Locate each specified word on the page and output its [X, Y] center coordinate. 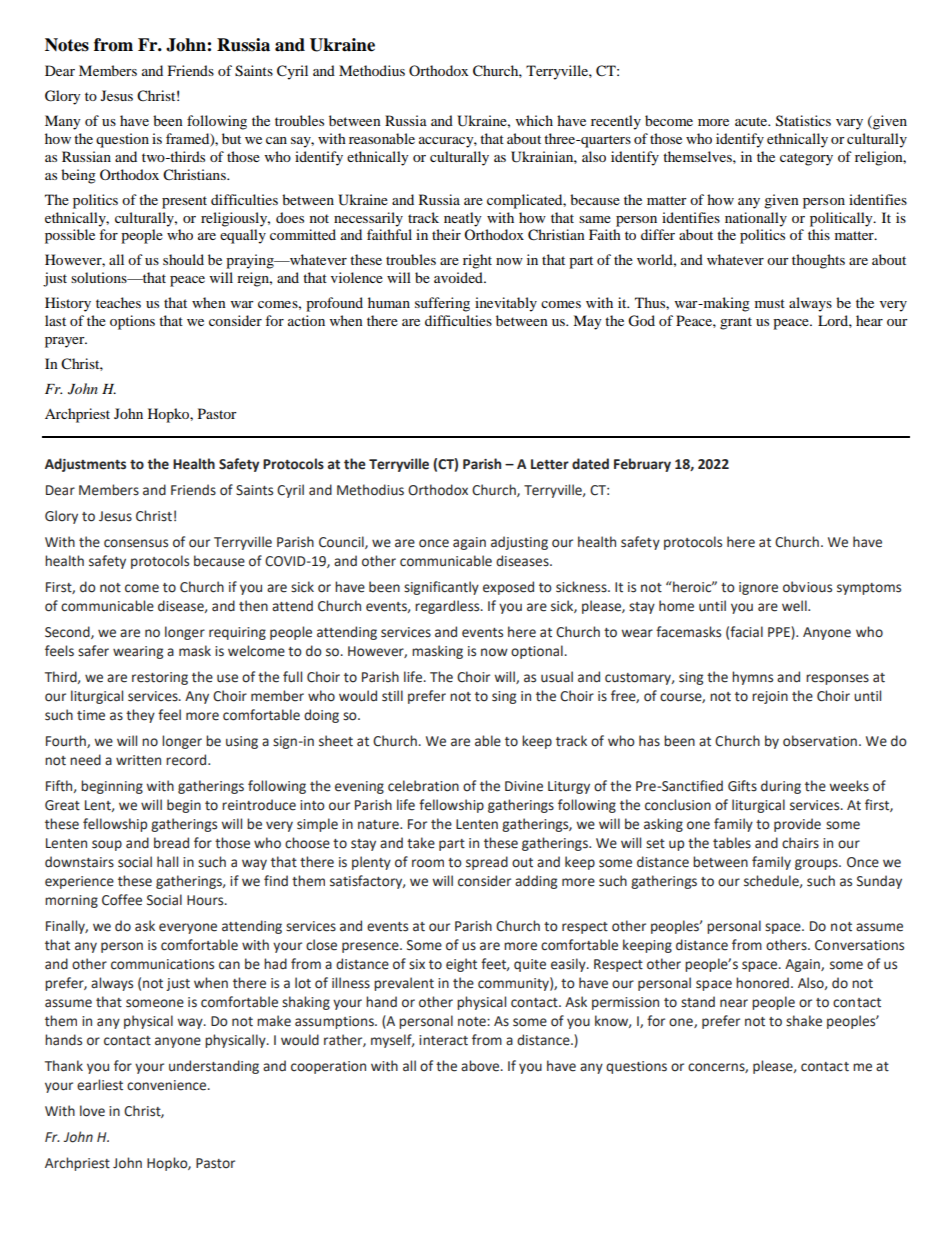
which [534, 120]
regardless [448, 607]
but [231, 138]
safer [93, 651]
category [806, 159]
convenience [168, 1085]
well [795, 606]
